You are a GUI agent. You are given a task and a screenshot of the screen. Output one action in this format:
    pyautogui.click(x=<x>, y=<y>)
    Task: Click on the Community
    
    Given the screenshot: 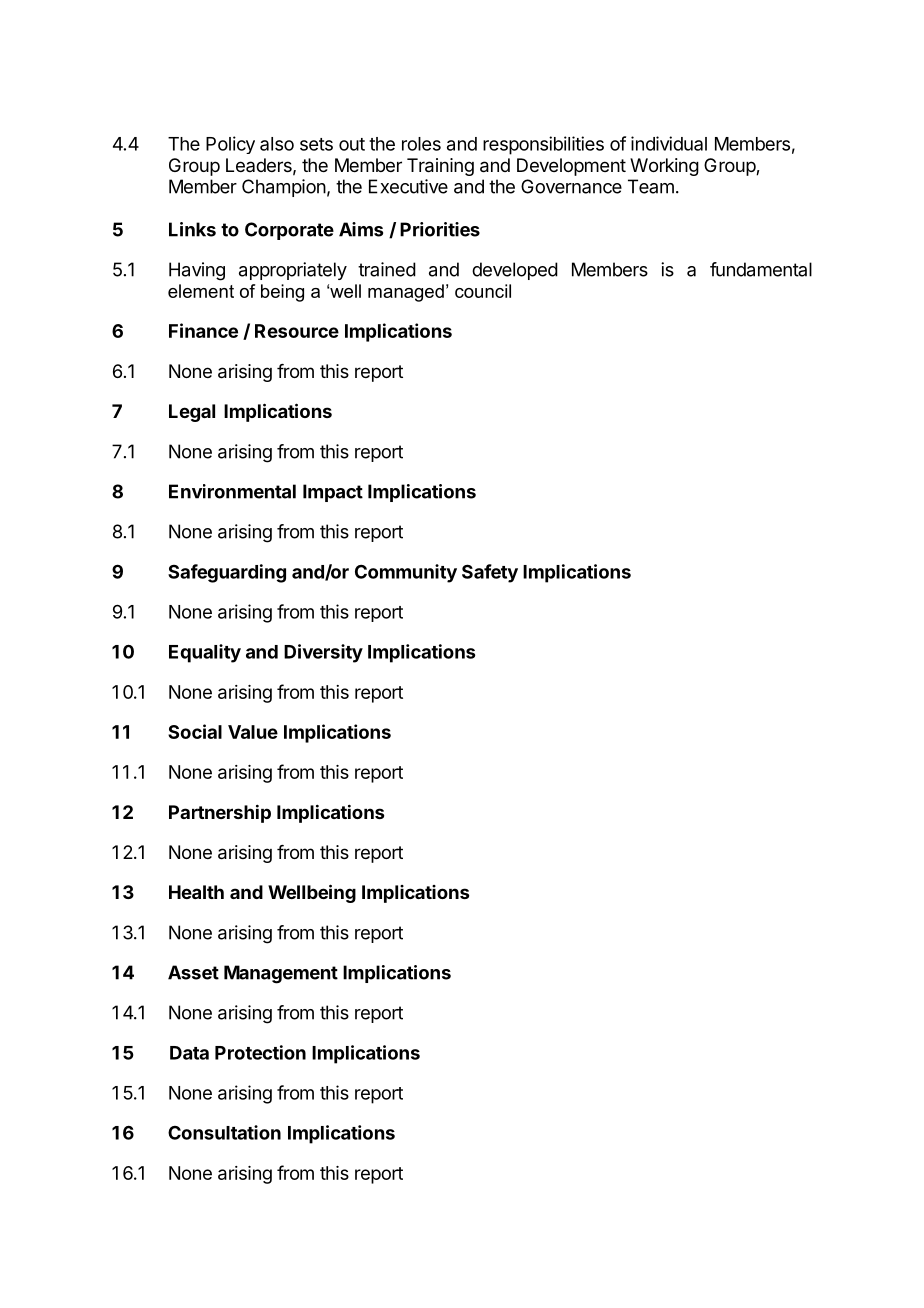 What is the action you would take?
    pyautogui.click(x=406, y=573)
